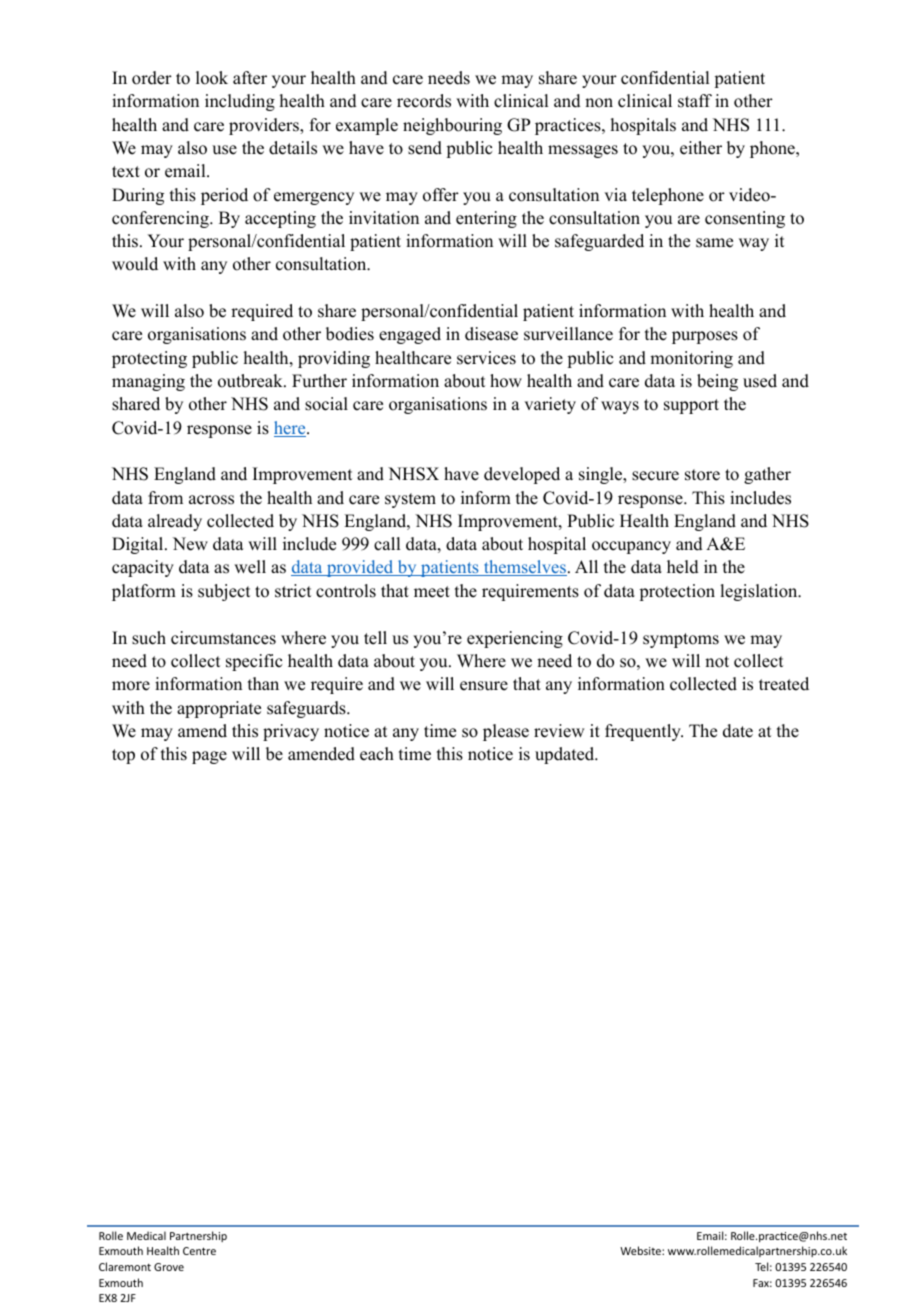  Describe the element at coordinates (681, 640) in the document. I see `symptoms` at that location.
